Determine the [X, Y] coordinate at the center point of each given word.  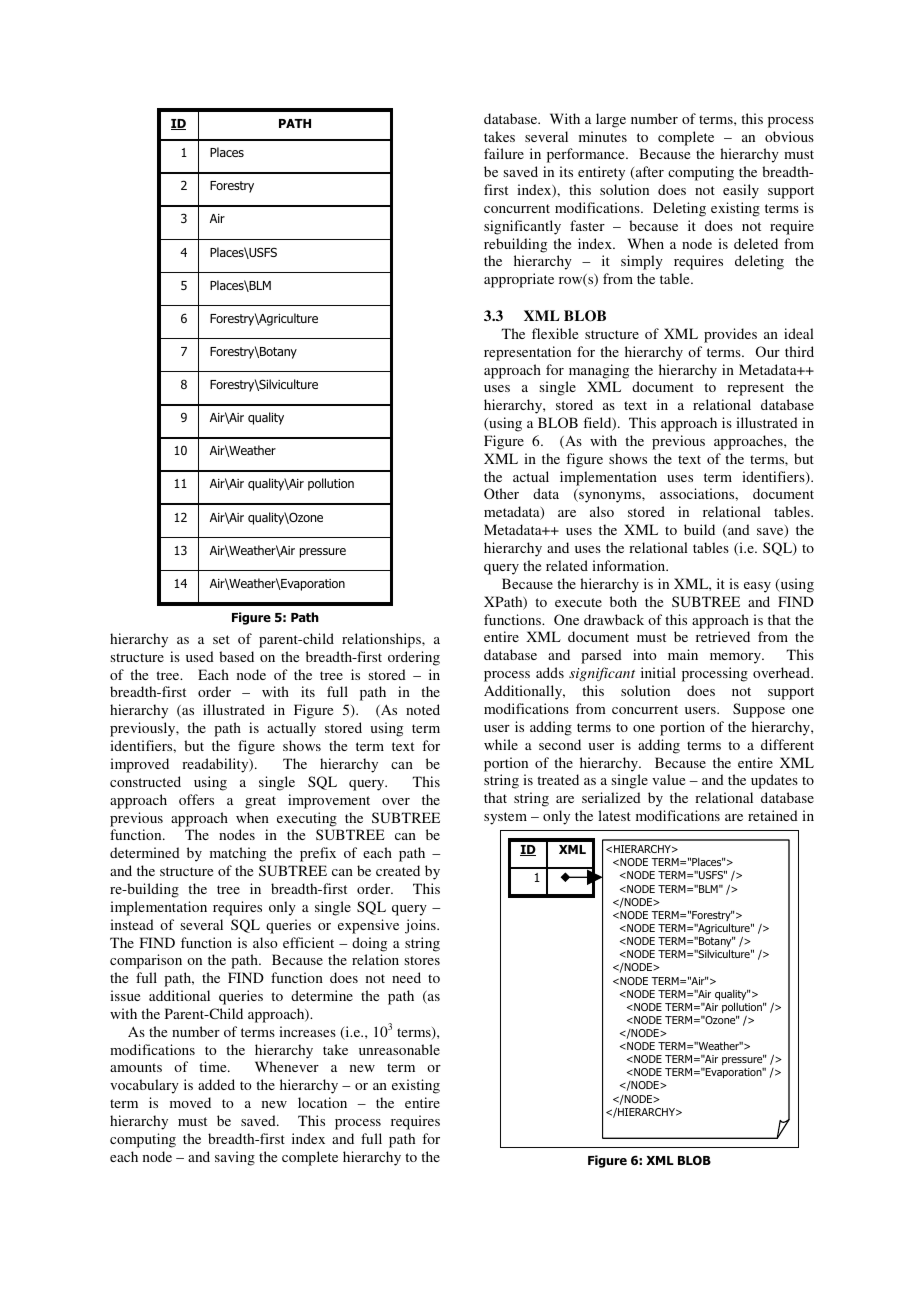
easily [741, 191]
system [505, 818]
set [221, 639]
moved [190, 1102]
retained [773, 815]
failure [504, 153]
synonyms [610, 497]
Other [501, 493]
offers [196, 799]
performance [587, 155]
